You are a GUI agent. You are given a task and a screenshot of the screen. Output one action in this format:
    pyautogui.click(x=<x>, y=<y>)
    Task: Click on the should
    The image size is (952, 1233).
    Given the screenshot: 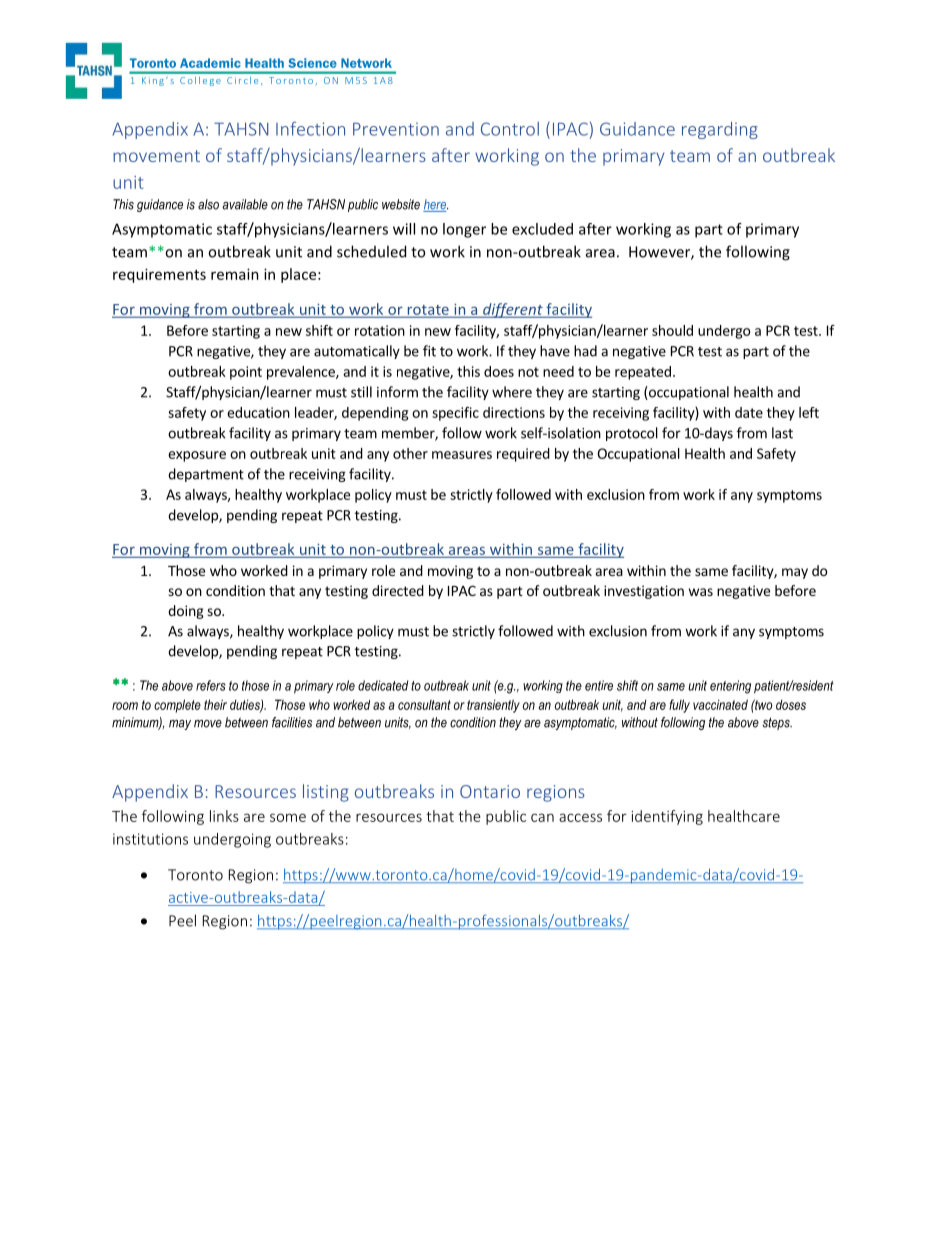 What is the action you would take?
    pyautogui.click(x=672, y=330)
